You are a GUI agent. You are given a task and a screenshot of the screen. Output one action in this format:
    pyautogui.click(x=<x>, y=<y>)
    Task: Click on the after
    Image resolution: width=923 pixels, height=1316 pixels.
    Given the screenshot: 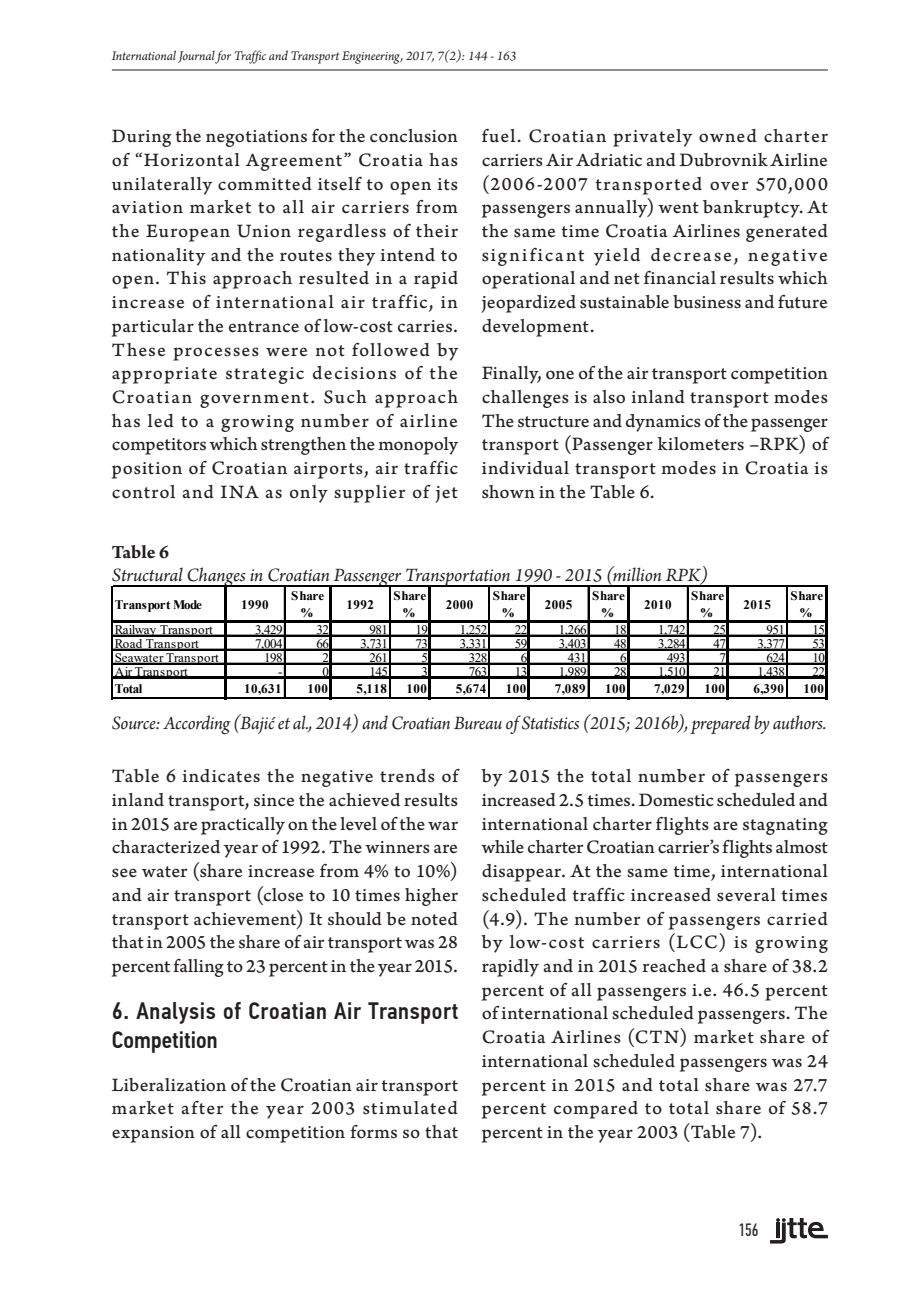 What is the action you would take?
    pyautogui.click(x=202, y=1108)
